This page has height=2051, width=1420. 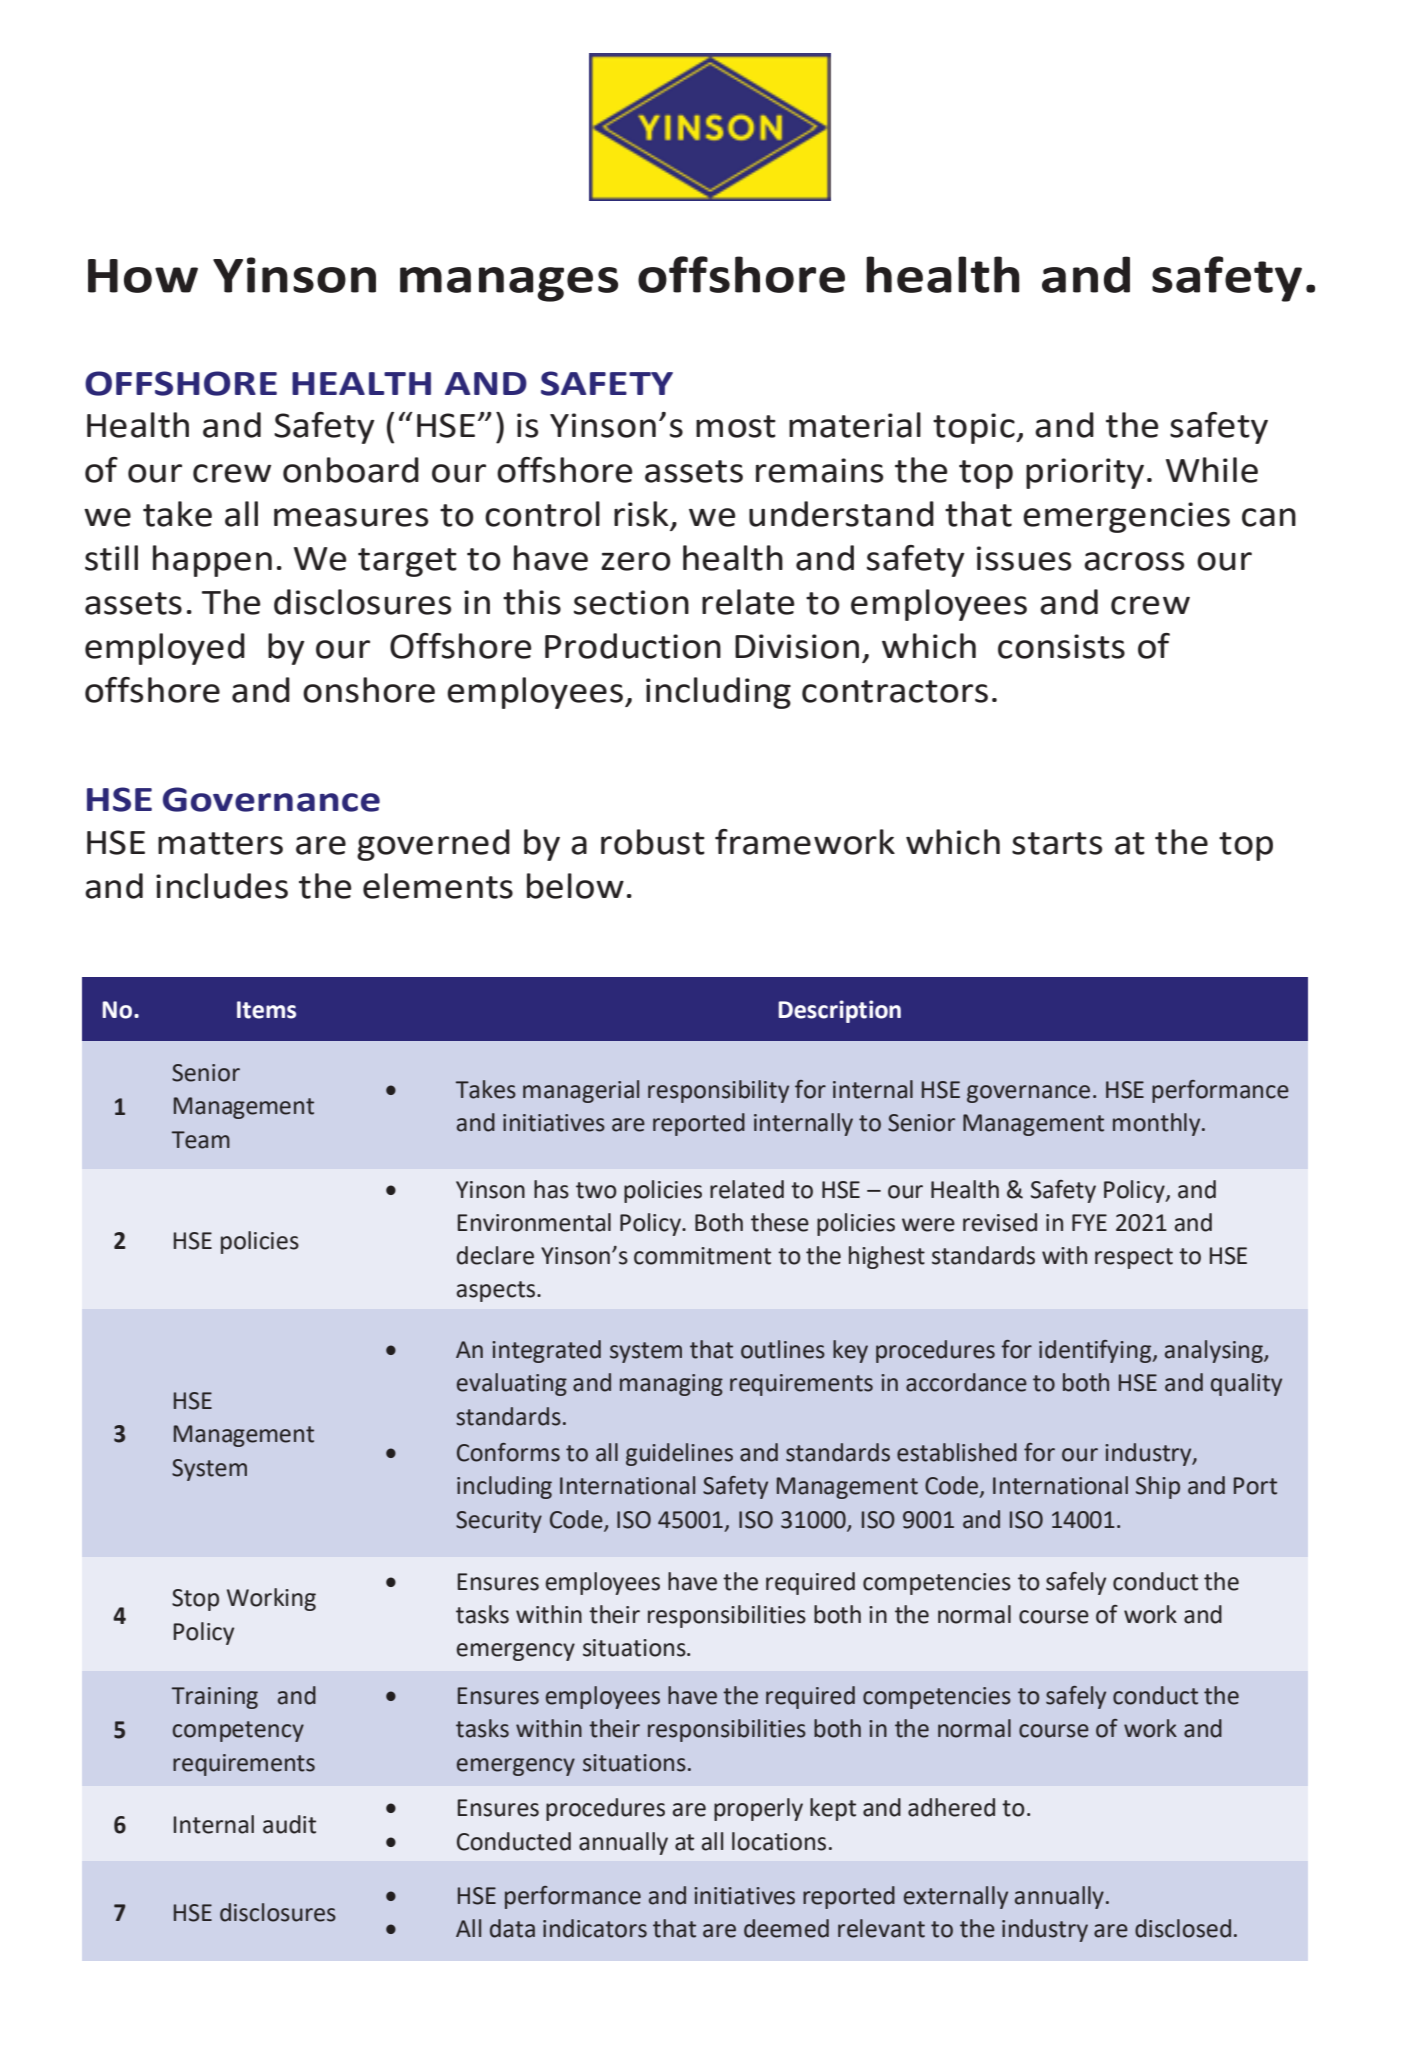 I want to click on responsibility, so click(x=718, y=1091).
